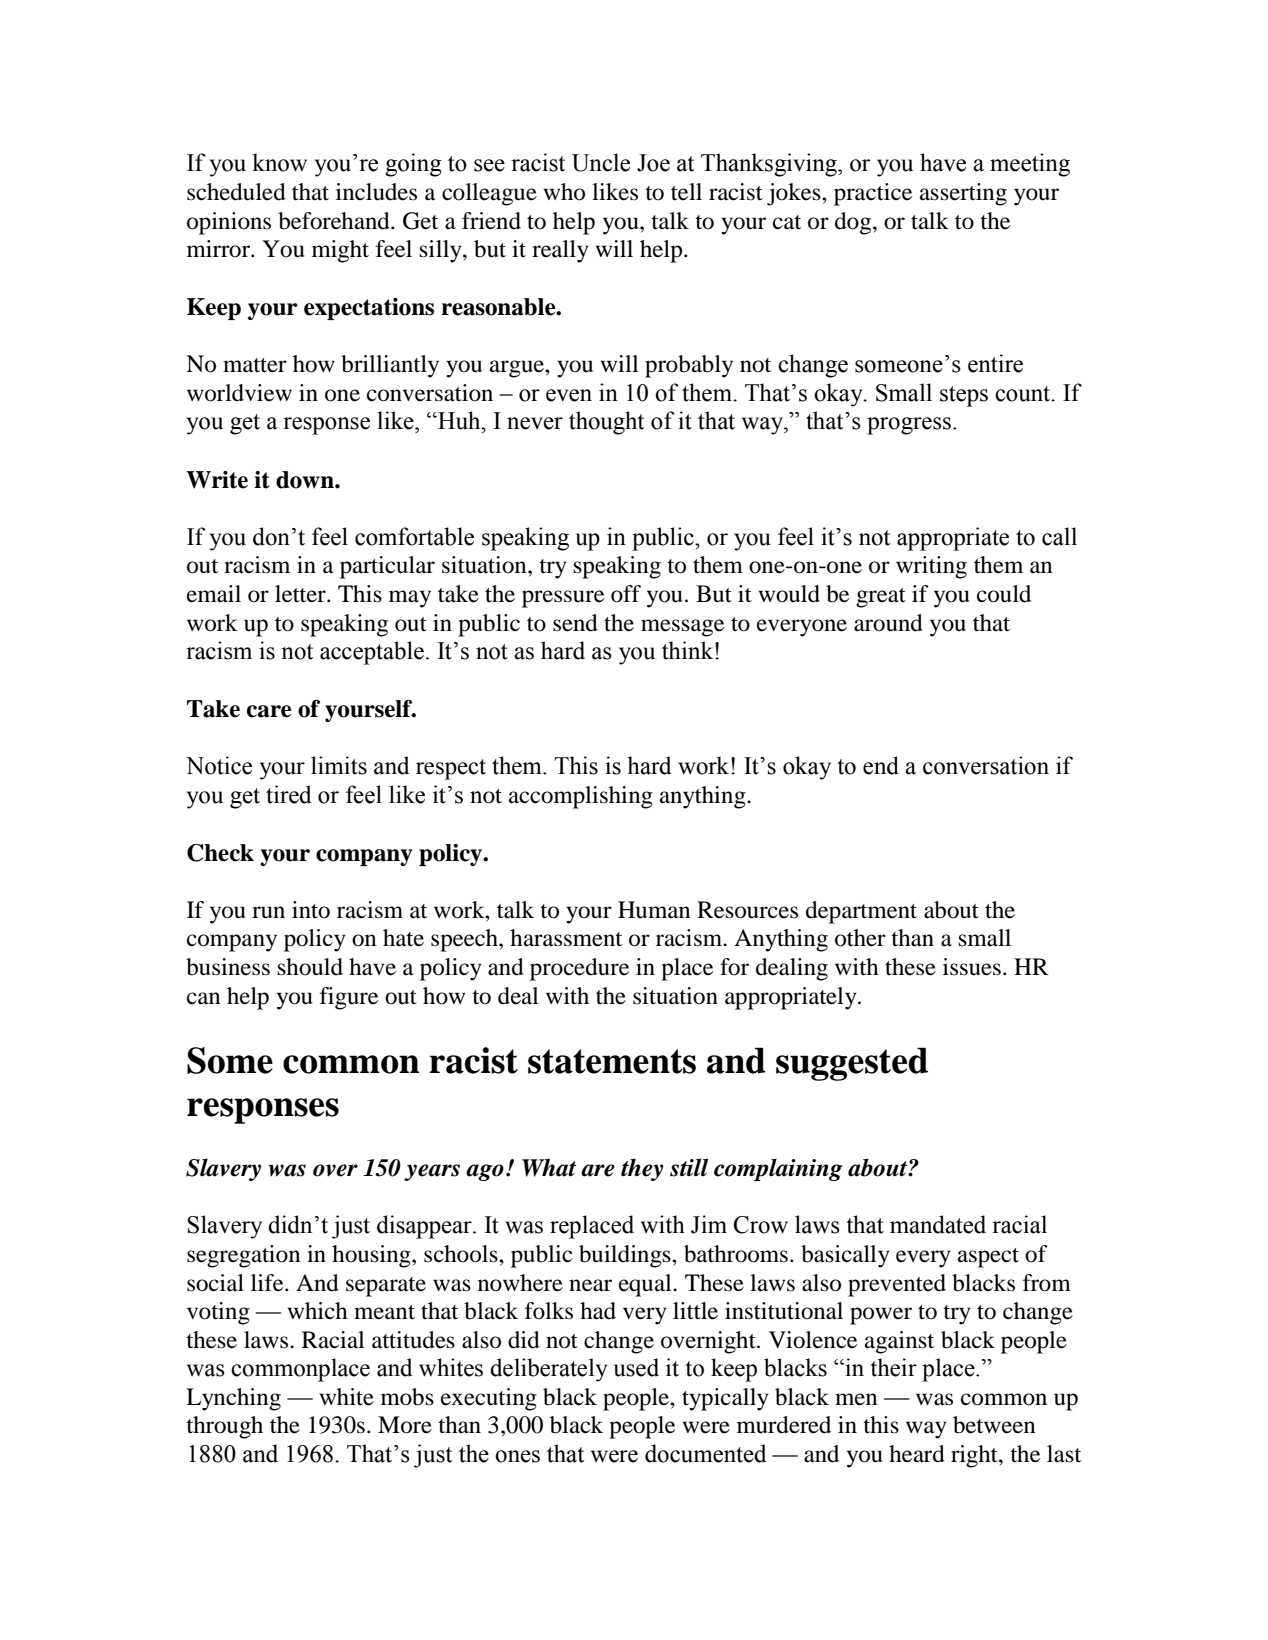  What do you see at coordinates (963, 194) in the screenshot?
I see `asserting` at bounding box center [963, 194].
